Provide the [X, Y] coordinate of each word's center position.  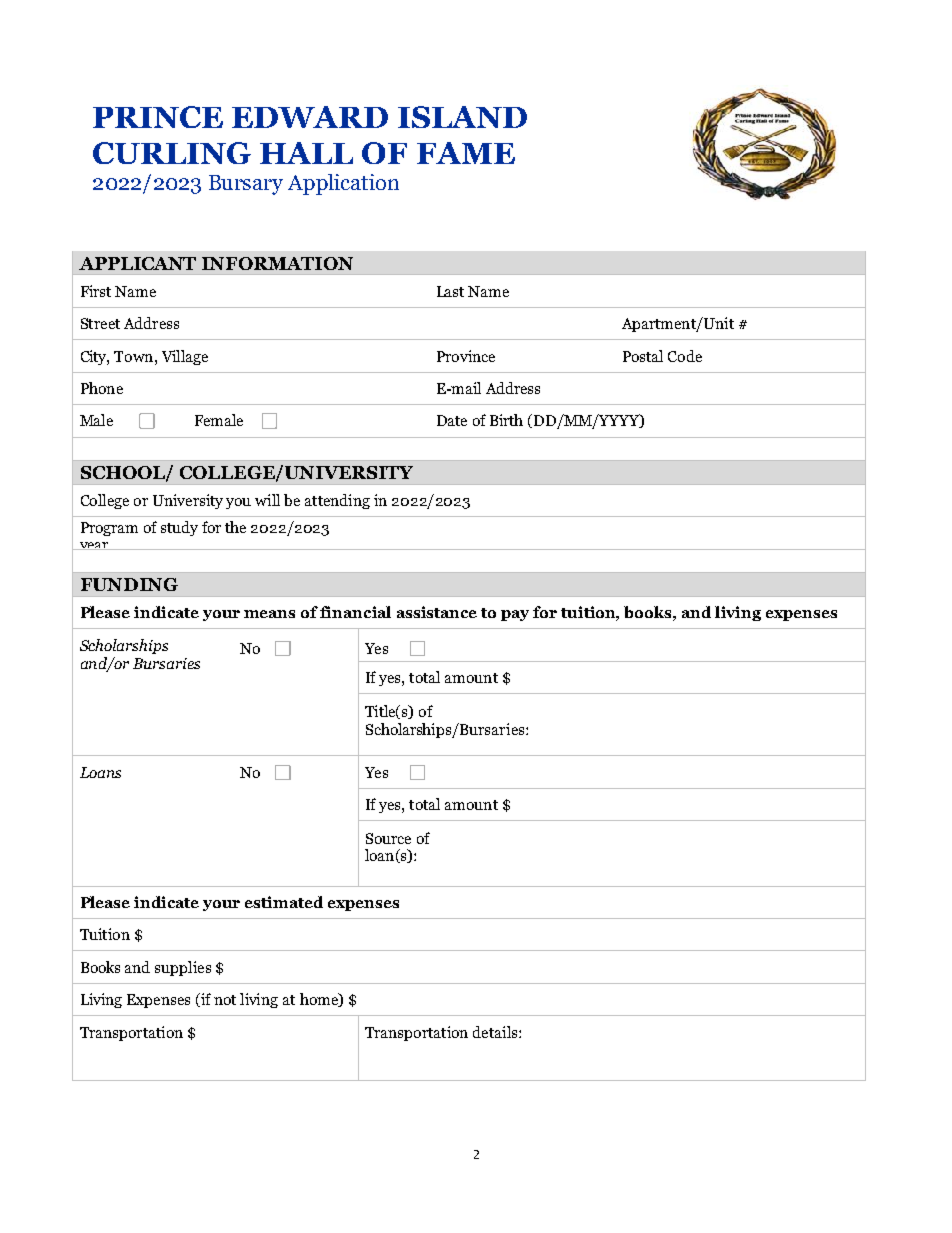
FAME [466, 153]
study [179, 528]
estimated [284, 902]
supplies [183, 968]
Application [343, 184]
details [496, 1032]
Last [450, 291]
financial [355, 612]
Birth [506, 420]
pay [515, 615]
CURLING [172, 153]
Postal [643, 356]
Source [388, 838]
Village [185, 357]
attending [337, 501]
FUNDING [129, 584]
